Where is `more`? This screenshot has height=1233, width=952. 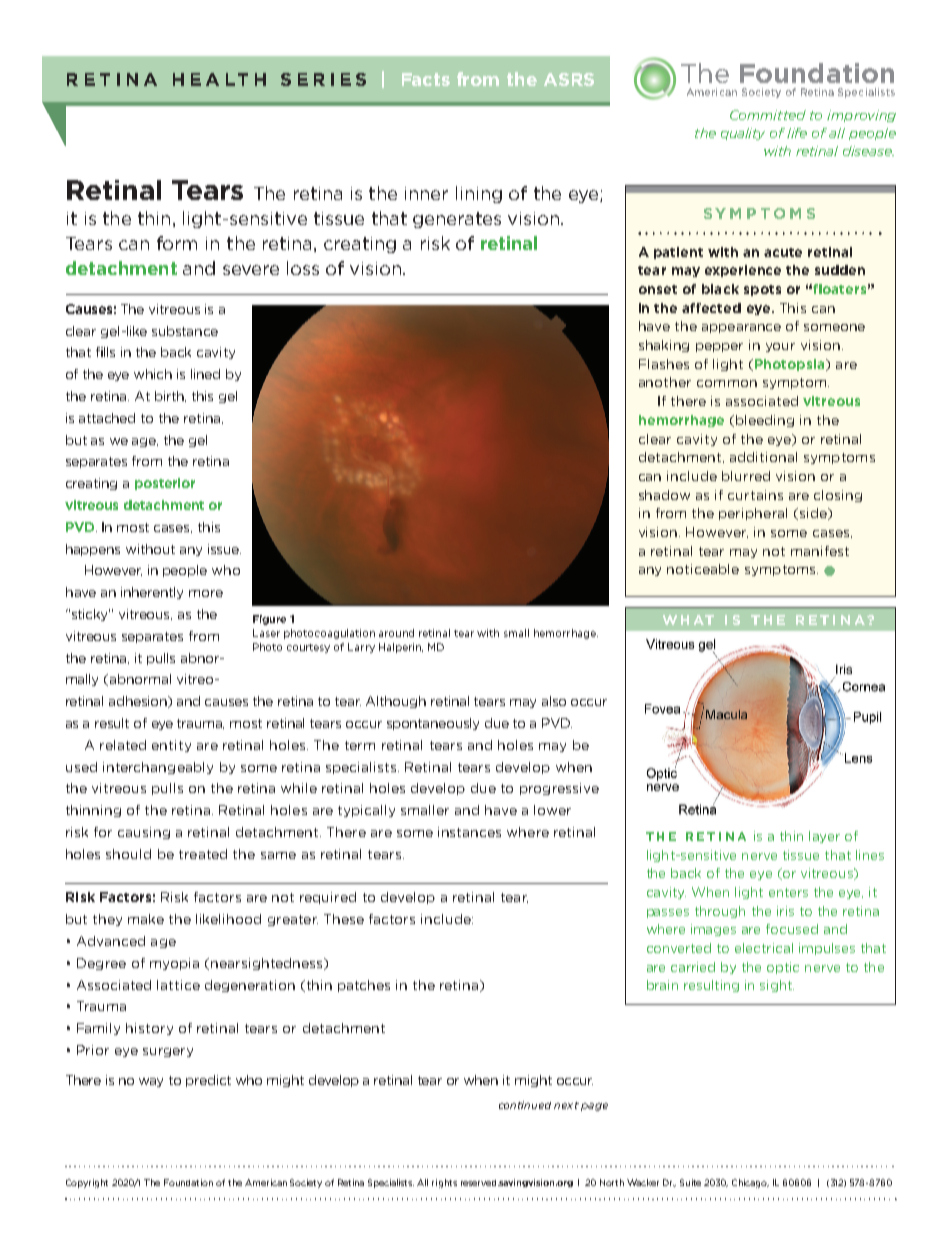 more is located at coordinates (206, 593).
